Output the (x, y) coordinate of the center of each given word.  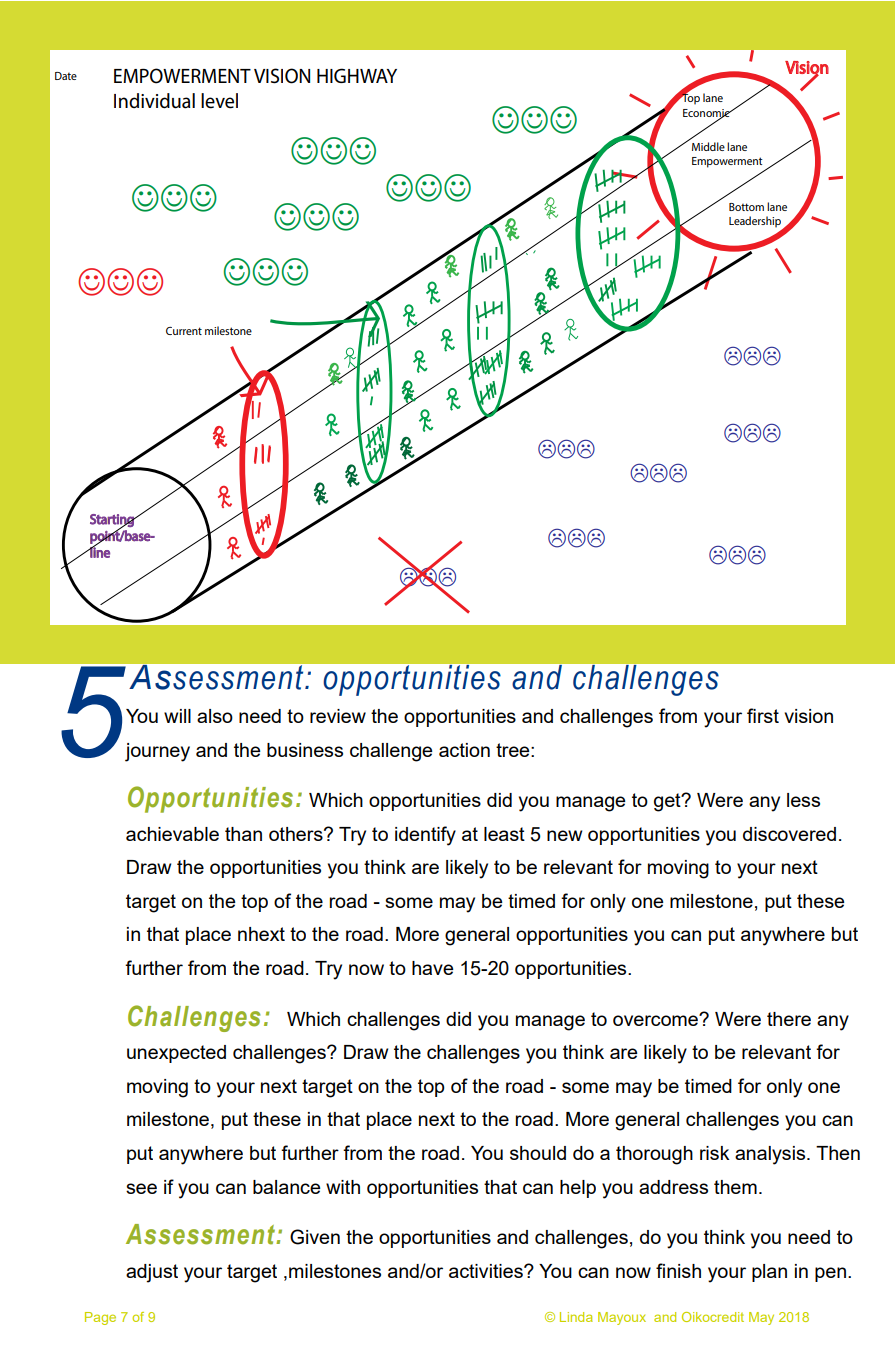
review (338, 716)
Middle (708, 146)
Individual (154, 101)
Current (184, 331)
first (763, 715)
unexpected (176, 1054)
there (789, 1019)
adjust (152, 1273)
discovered (789, 834)
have (433, 968)
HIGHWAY (357, 75)
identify (425, 836)
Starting (113, 521)
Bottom (746, 207)
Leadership (756, 223)
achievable (172, 834)
